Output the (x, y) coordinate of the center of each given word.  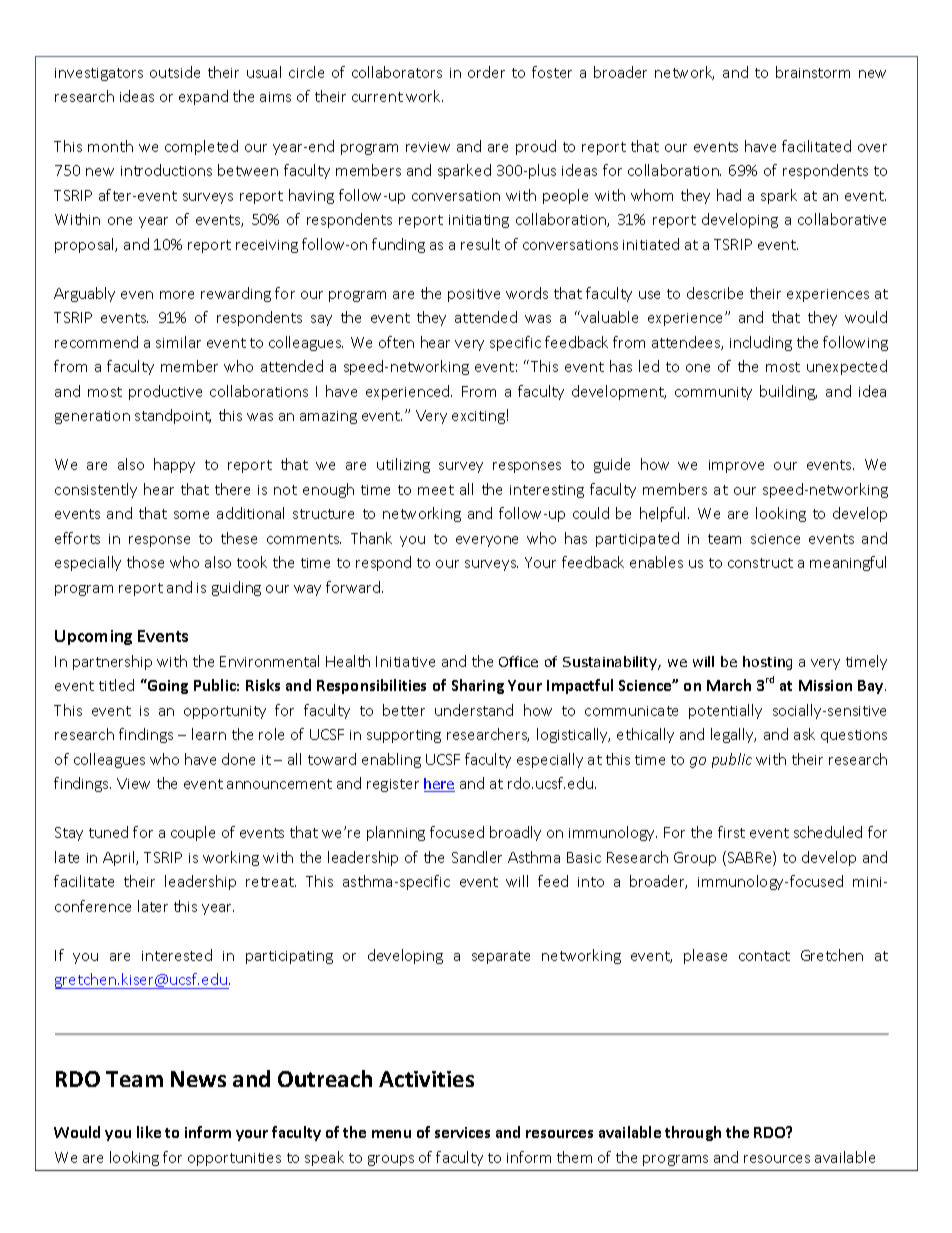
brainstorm (813, 72)
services (462, 1132)
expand (203, 97)
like (149, 1132)
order (486, 72)
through (693, 1133)
